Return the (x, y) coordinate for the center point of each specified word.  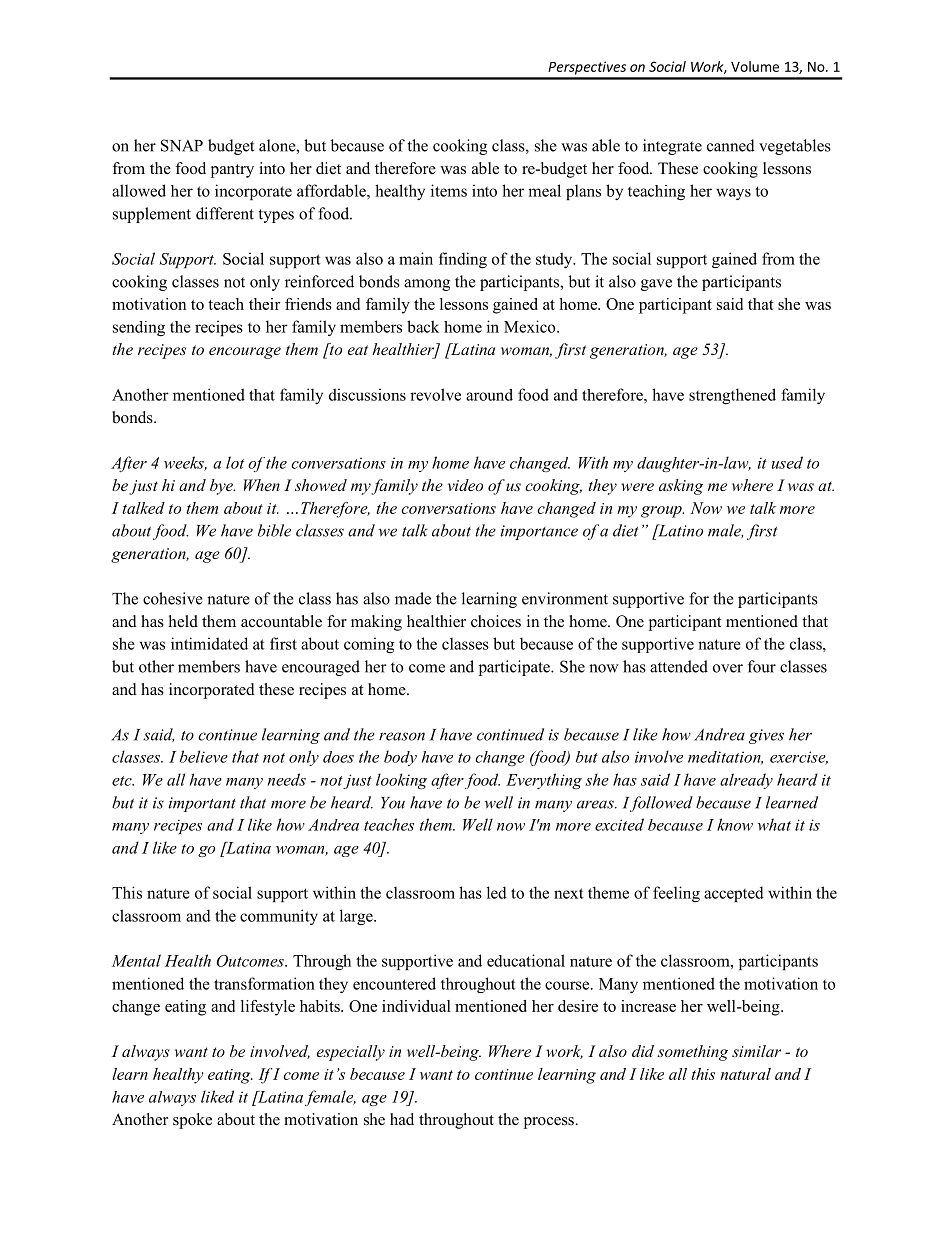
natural (745, 1074)
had (402, 1119)
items (449, 190)
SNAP (182, 145)
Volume (755, 66)
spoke (192, 1121)
